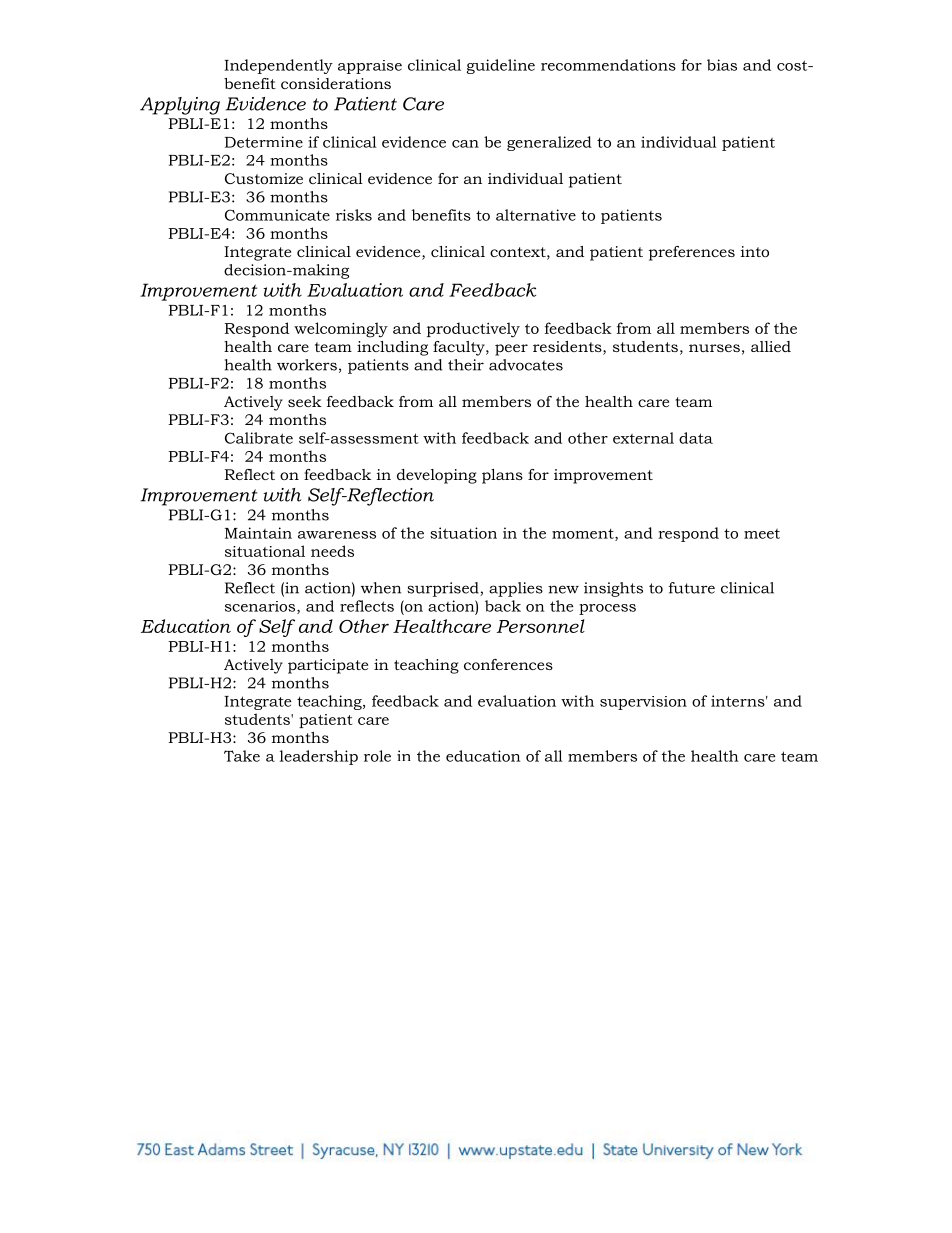  What do you see at coordinates (696, 438) in the page?
I see `data` at bounding box center [696, 438].
